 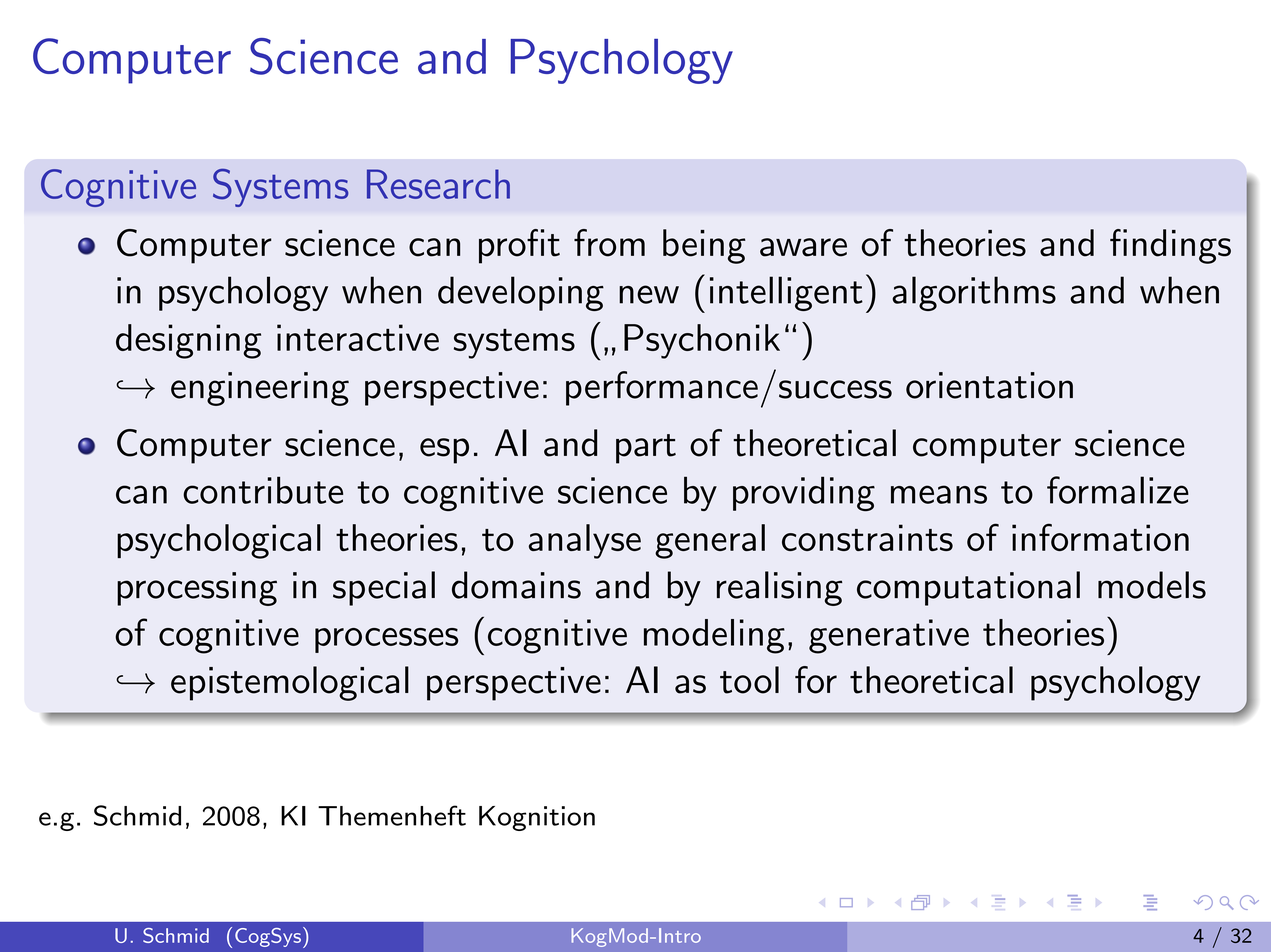 I want to click on Research, so click(x=438, y=184).
